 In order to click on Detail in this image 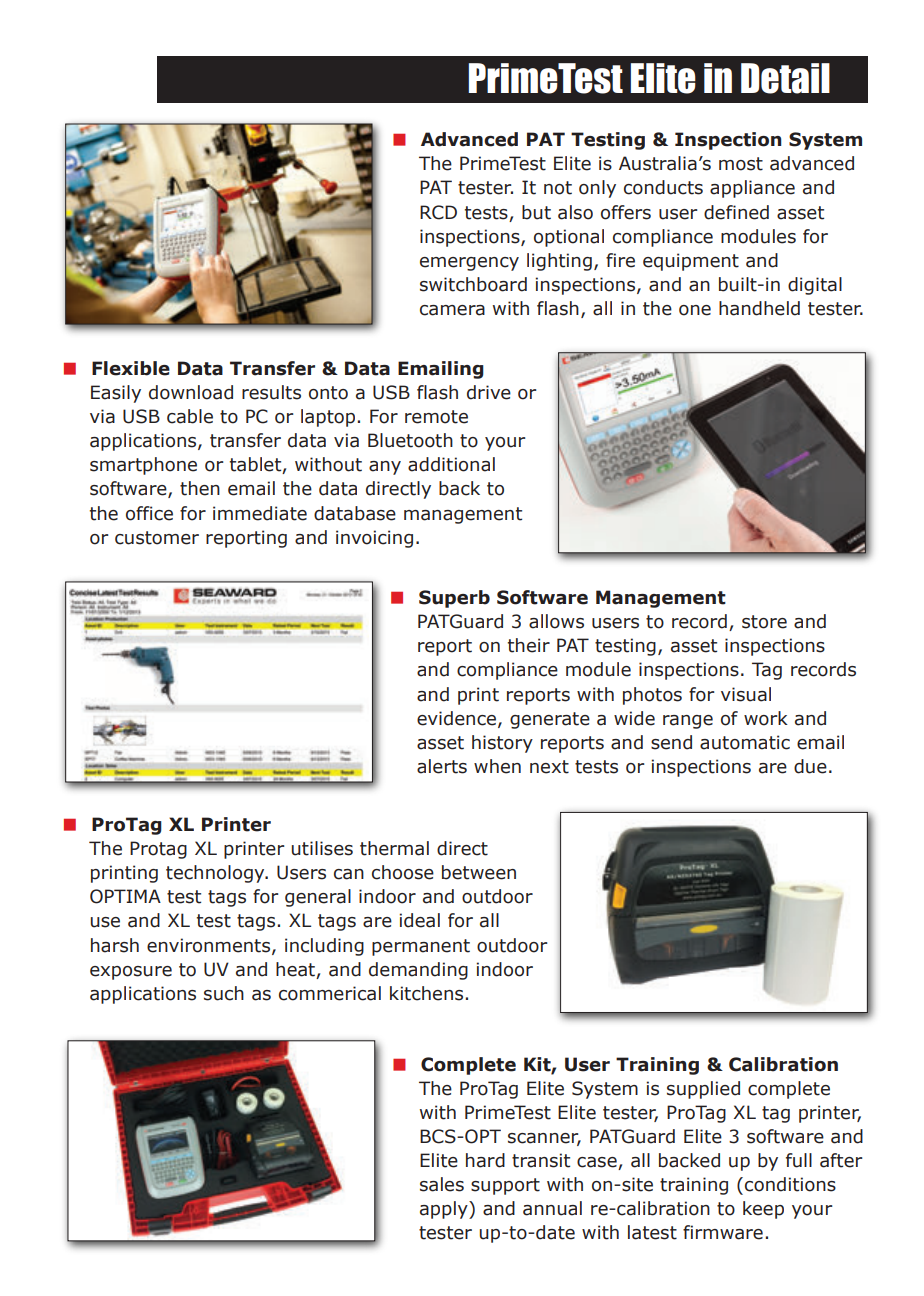, I will do `click(785, 78)`.
